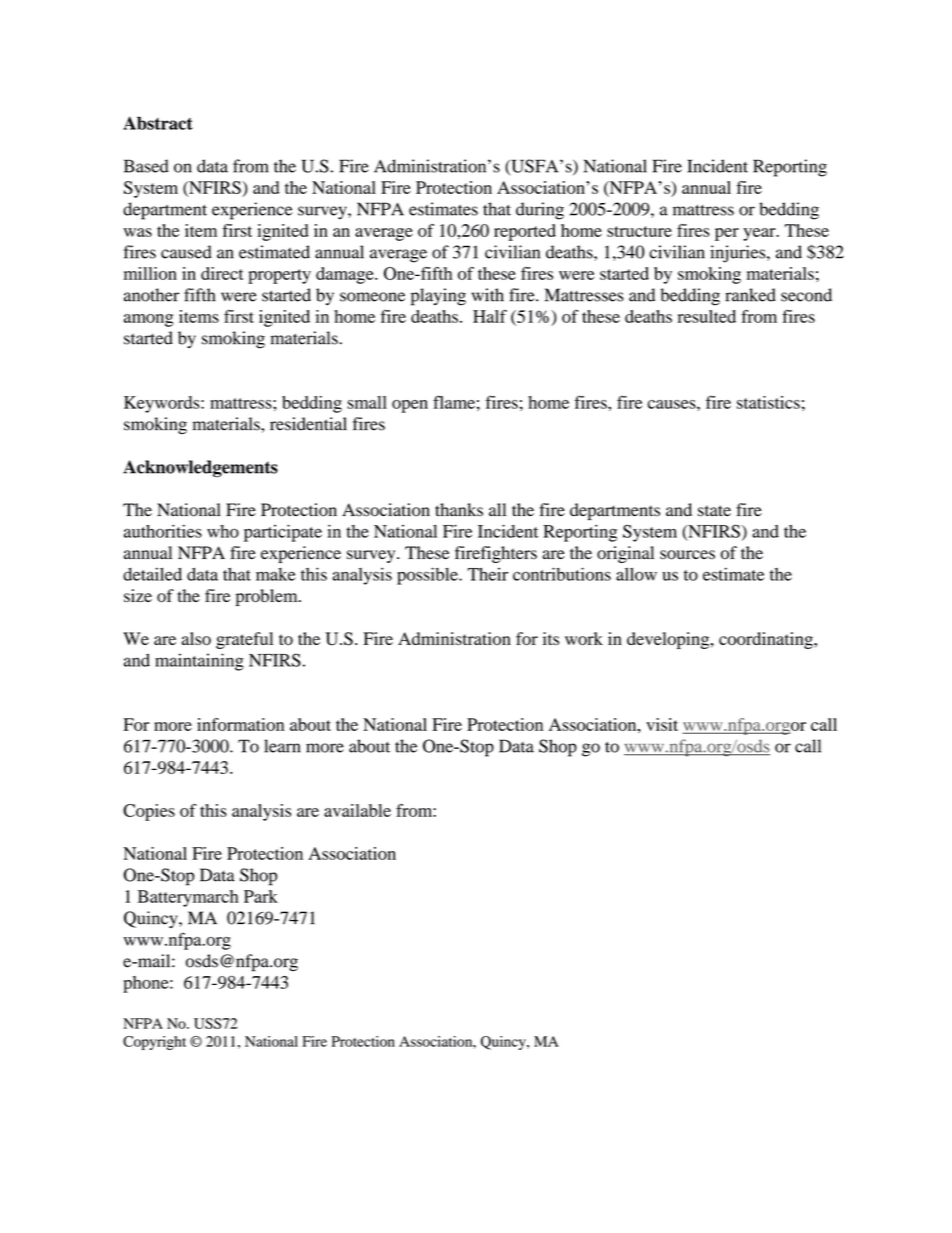  Describe the element at coordinates (261, 896) in the image. I see `Park` at that location.
